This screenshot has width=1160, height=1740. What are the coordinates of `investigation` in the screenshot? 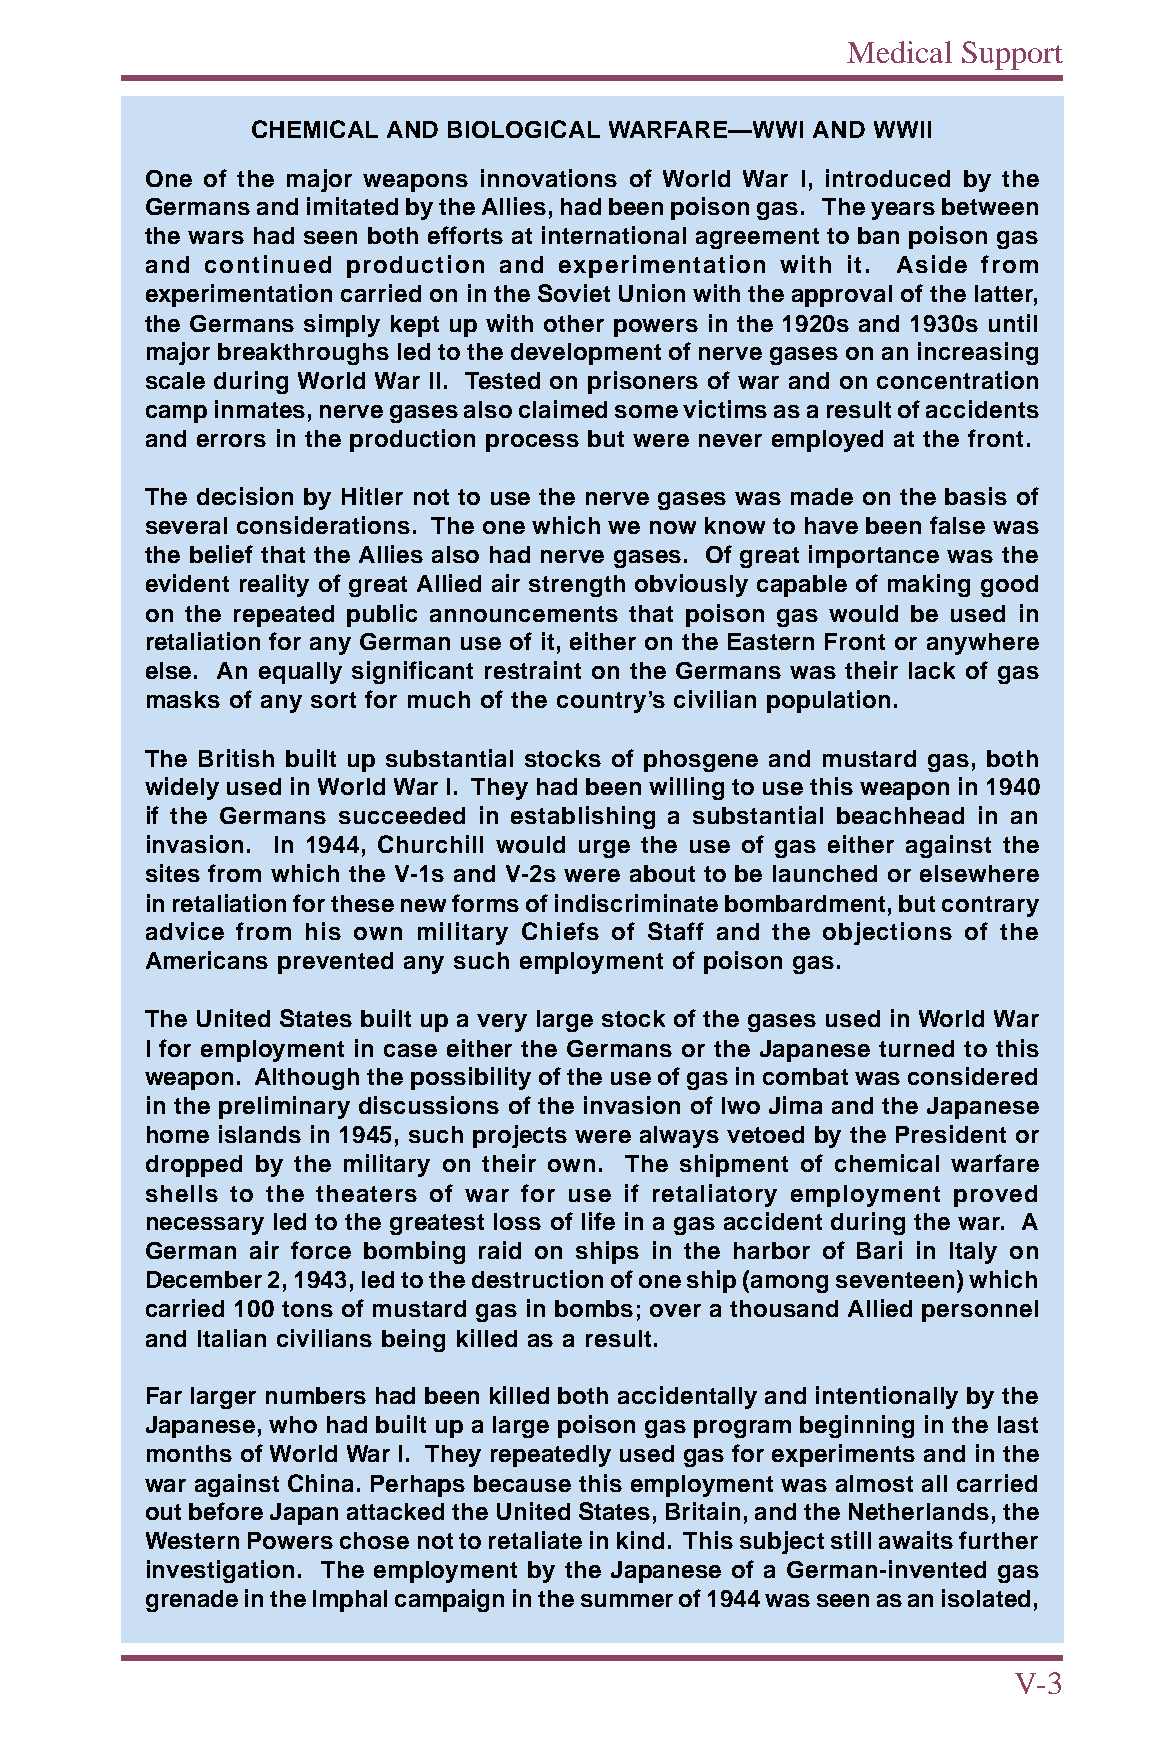 It's located at (220, 1571).
